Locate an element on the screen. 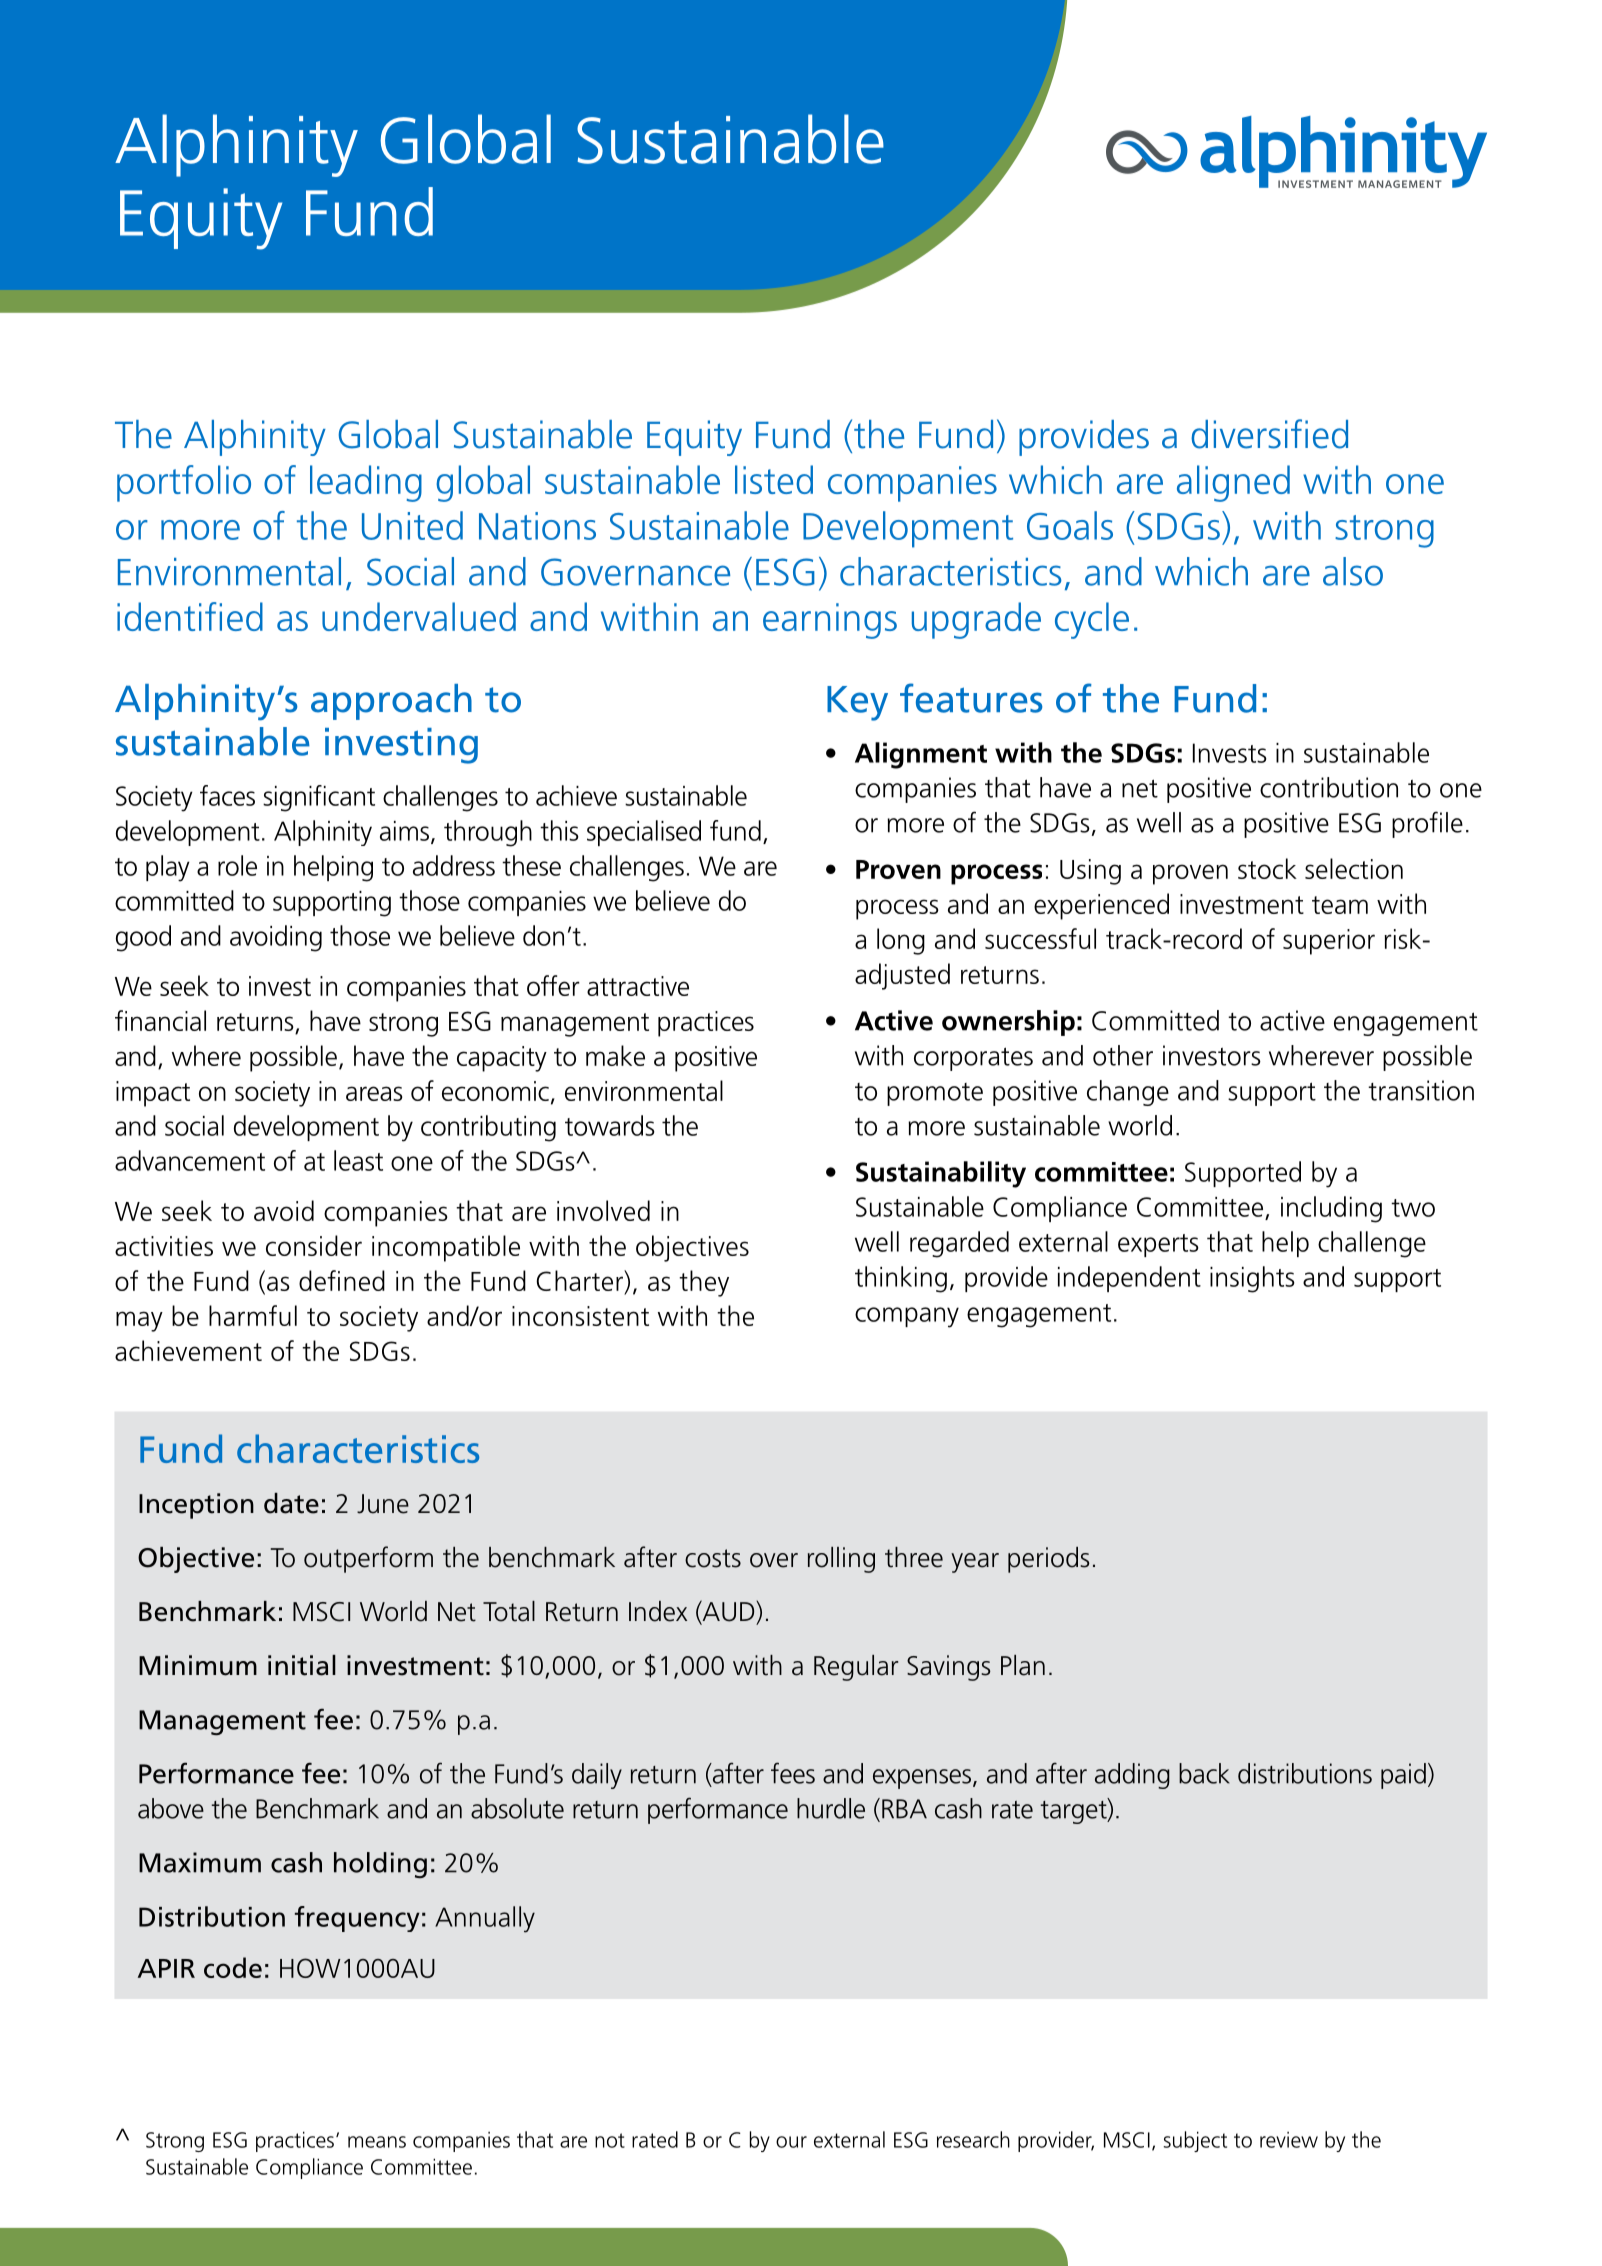 The image size is (1602, 2266). they is located at coordinates (704, 1283).
